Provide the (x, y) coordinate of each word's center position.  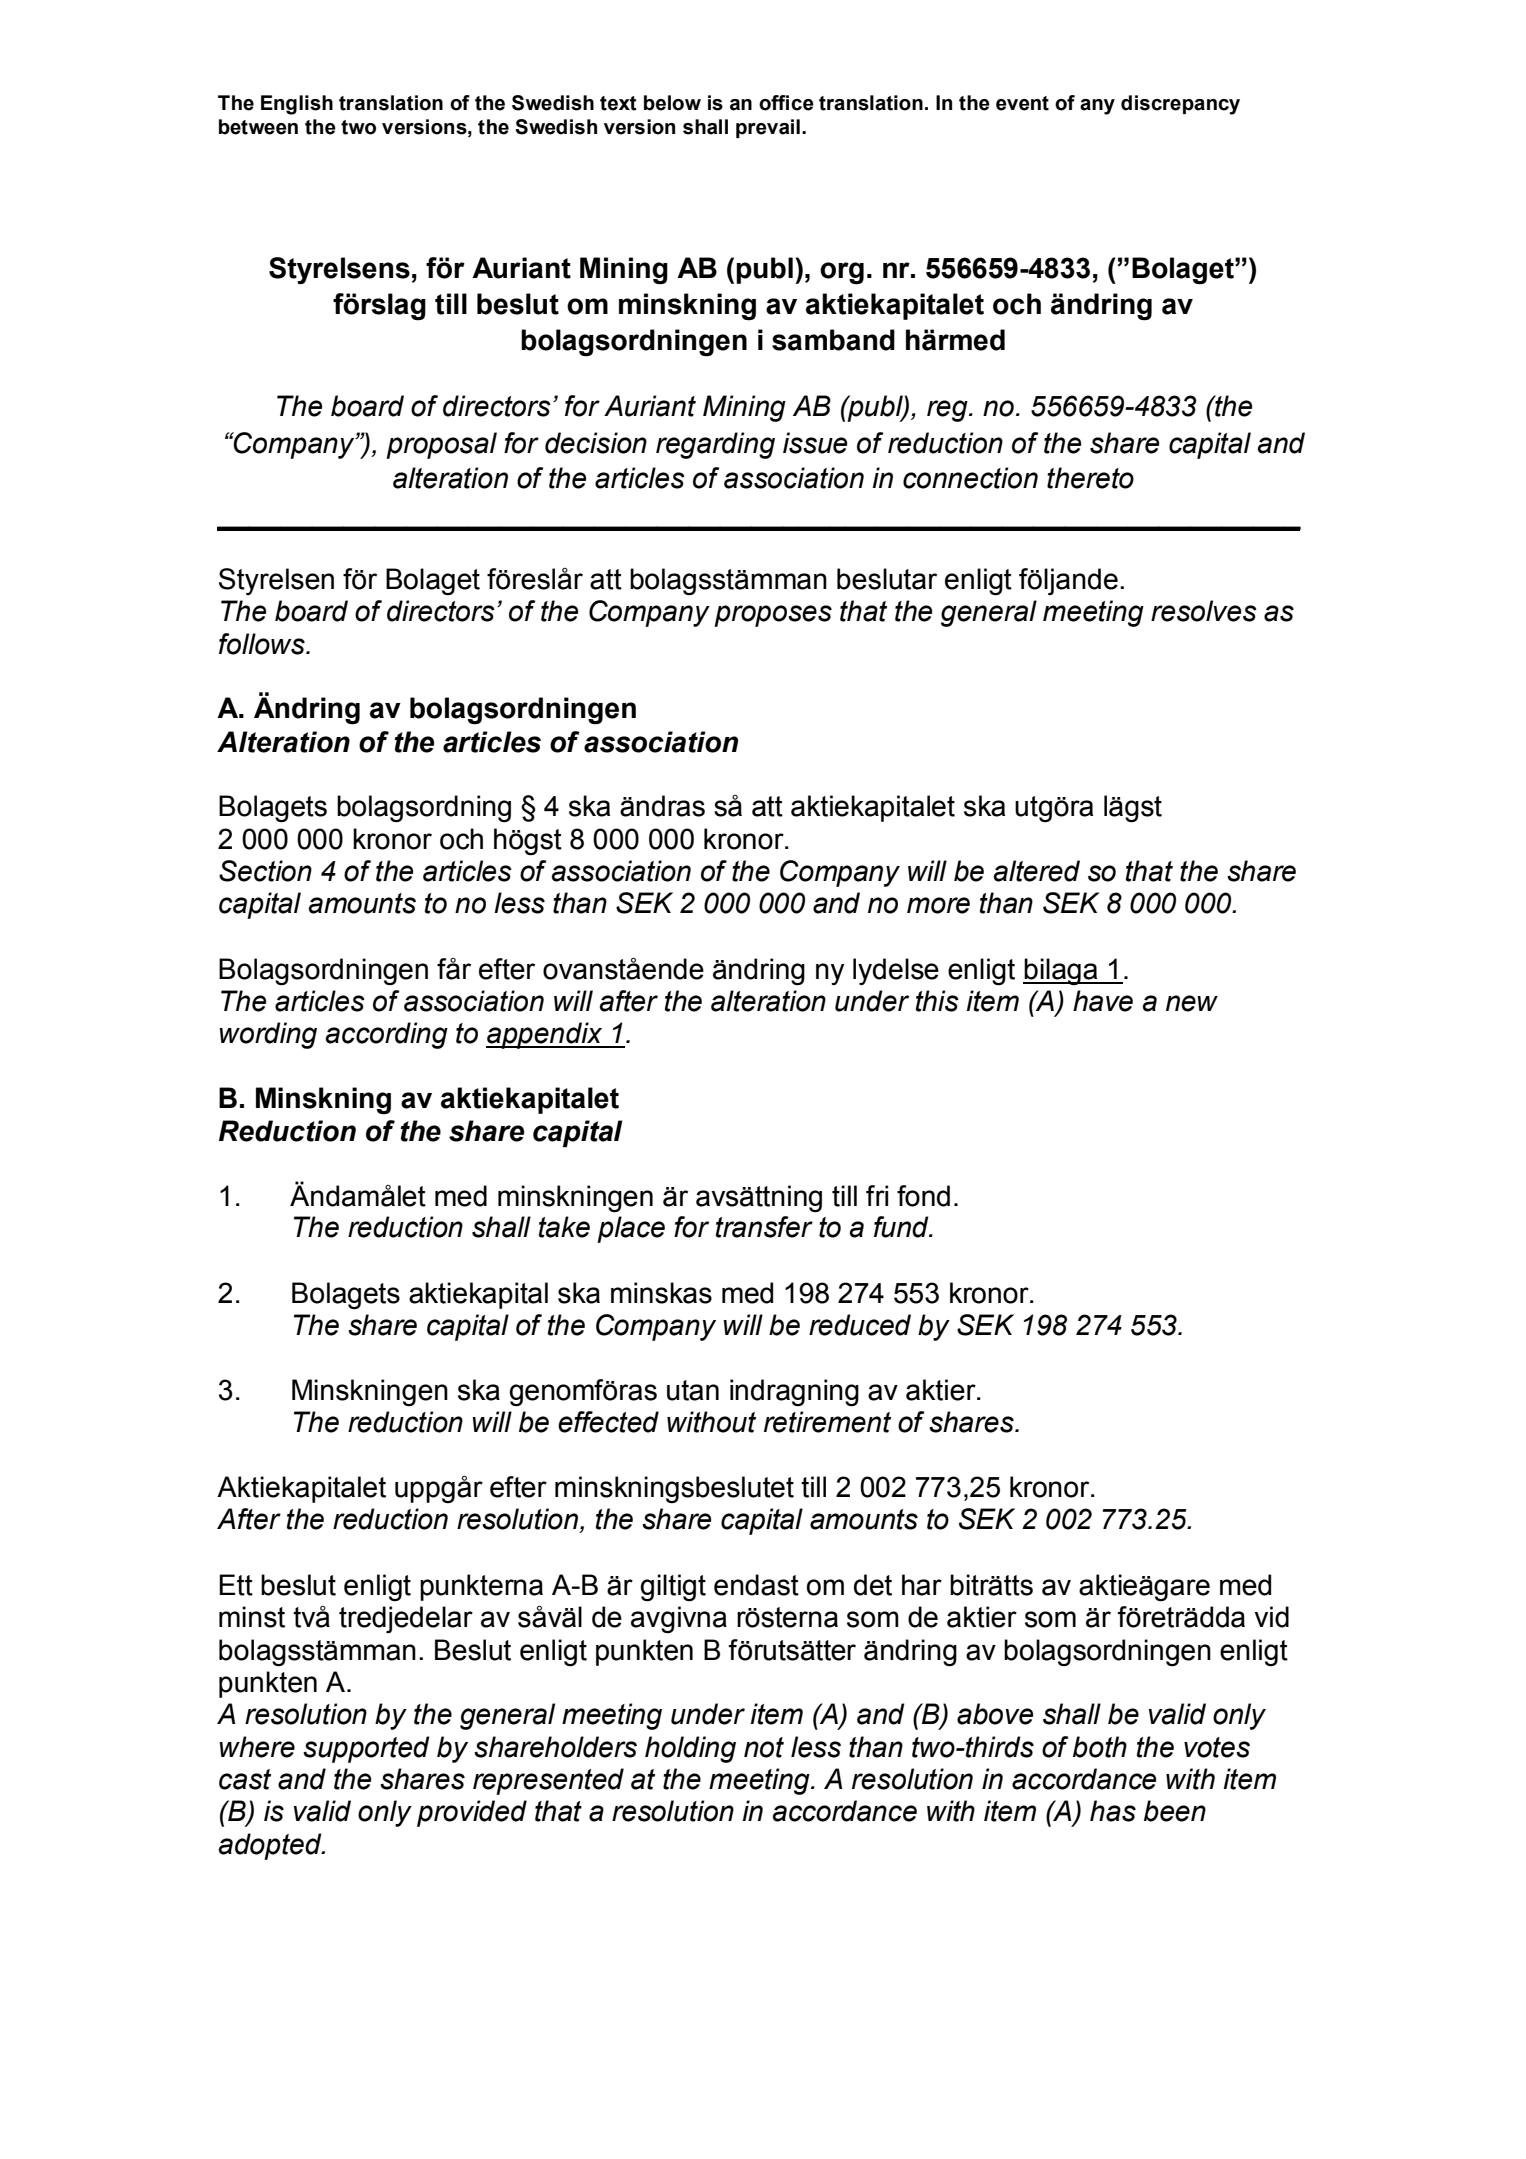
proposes (773, 616)
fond (923, 1196)
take (564, 1227)
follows (263, 644)
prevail (768, 128)
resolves (1204, 611)
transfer (764, 1227)
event (1022, 103)
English (297, 105)
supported (366, 1749)
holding (690, 1749)
